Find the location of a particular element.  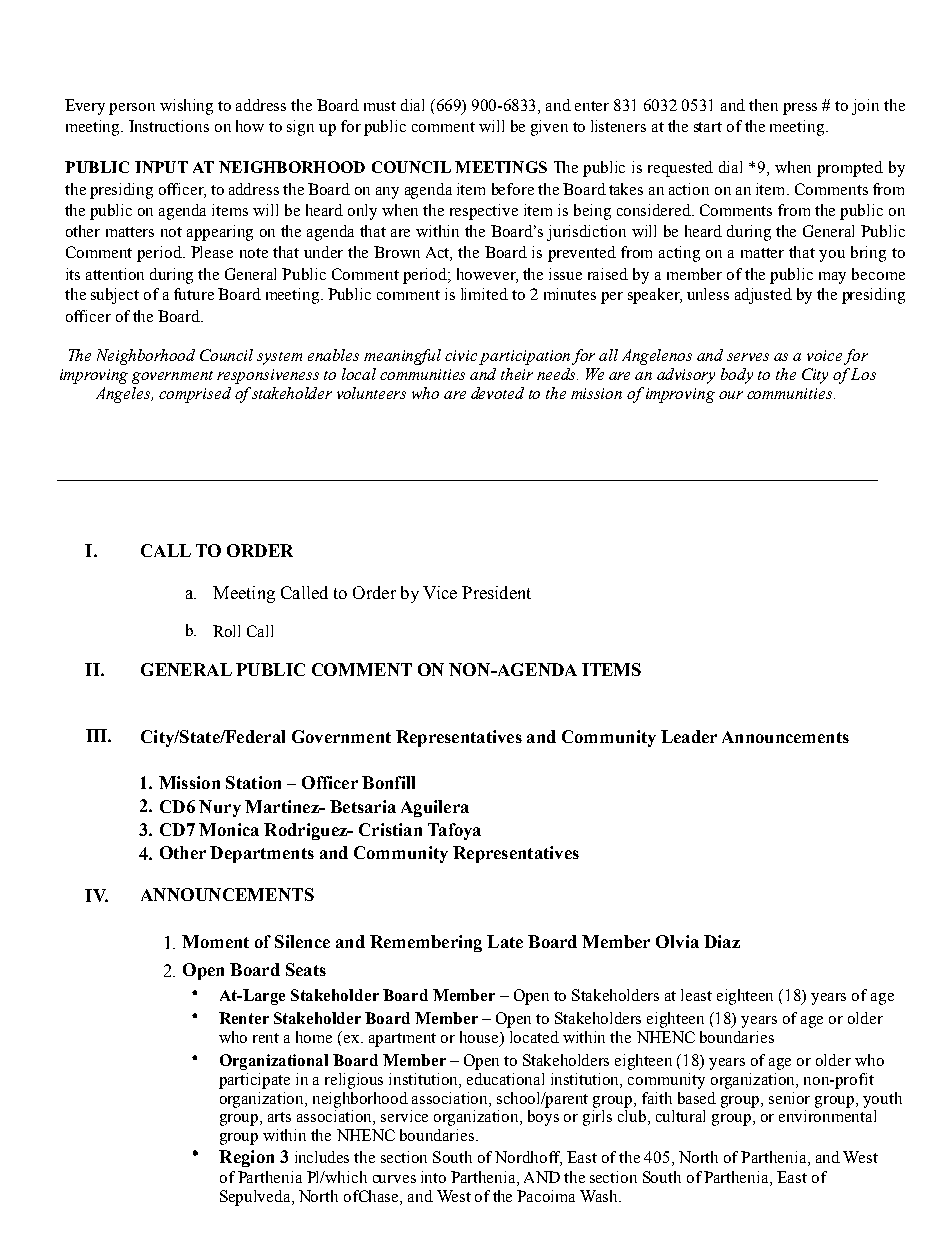

Leader is located at coordinates (689, 736).
